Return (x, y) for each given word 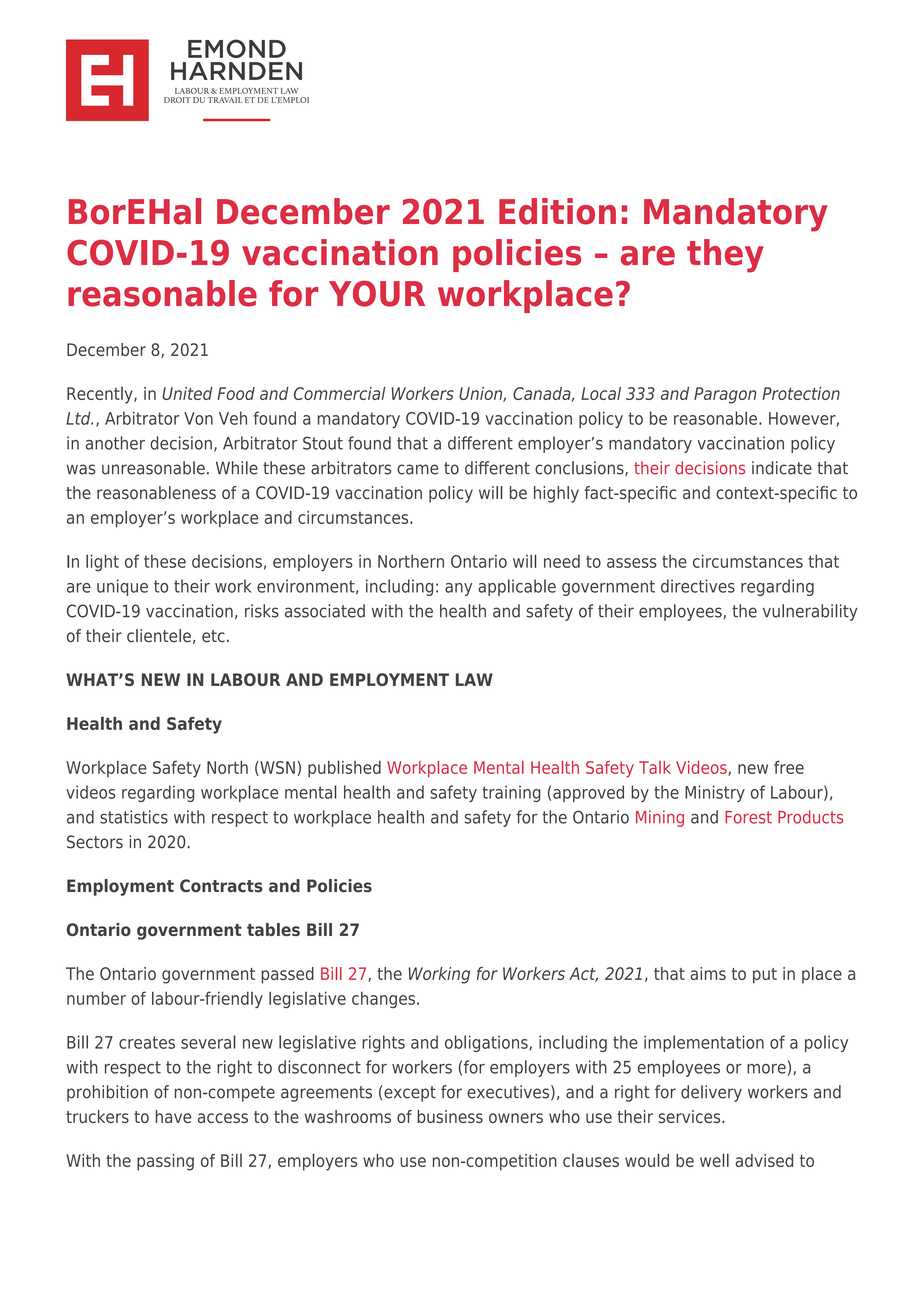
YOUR (377, 293)
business (450, 1116)
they (725, 256)
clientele (159, 636)
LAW (474, 679)
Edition (557, 211)
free (789, 767)
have (174, 1116)
